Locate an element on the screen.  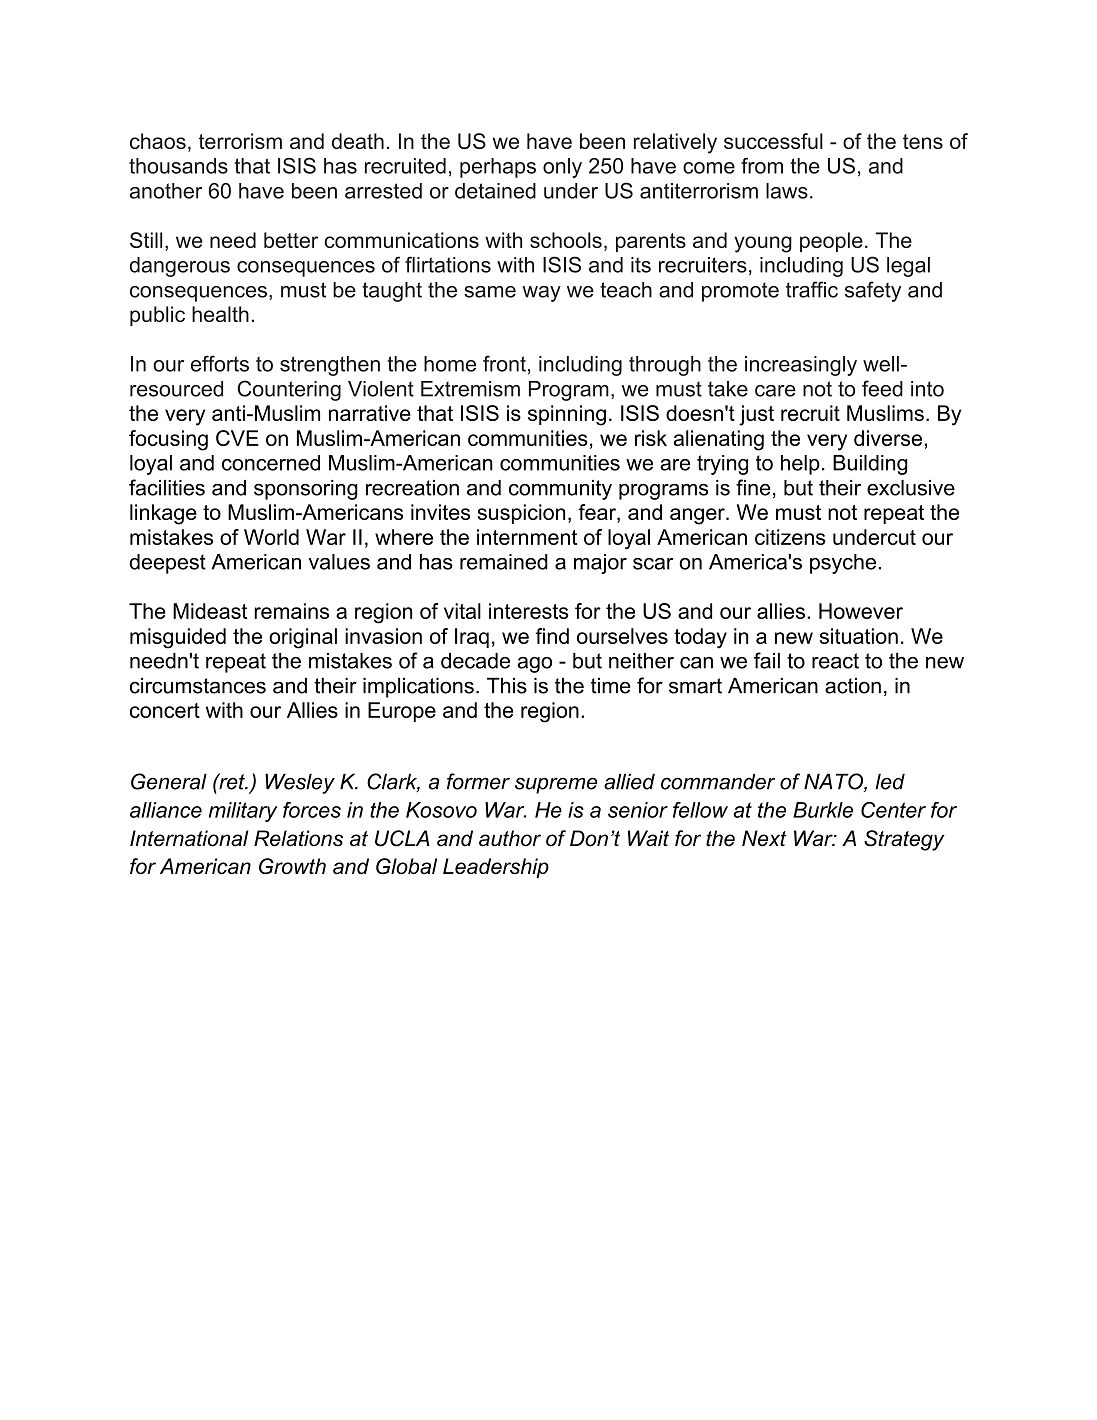
feed is located at coordinates (882, 388).
